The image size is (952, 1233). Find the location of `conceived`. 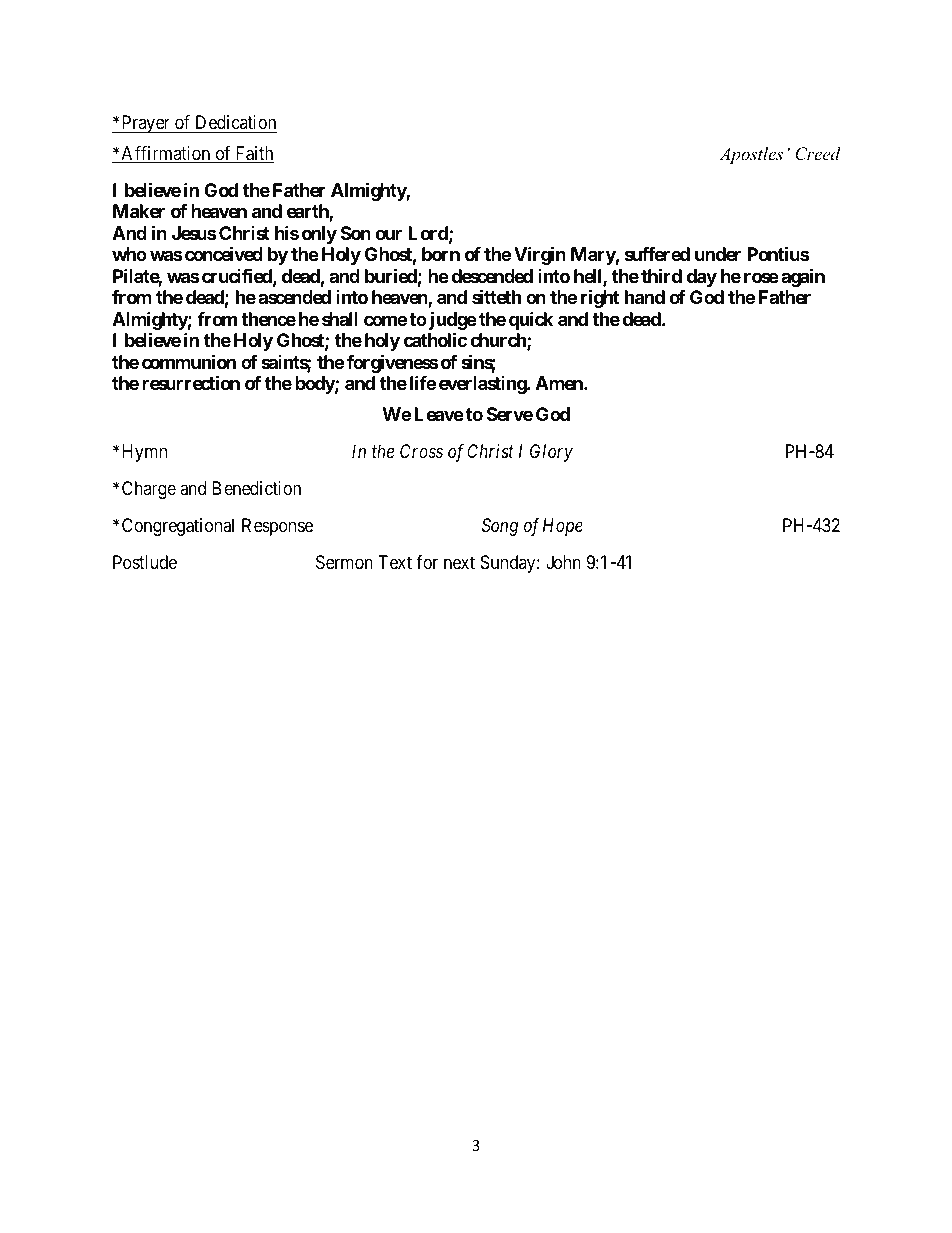

conceived is located at coordinates (224, 253).
